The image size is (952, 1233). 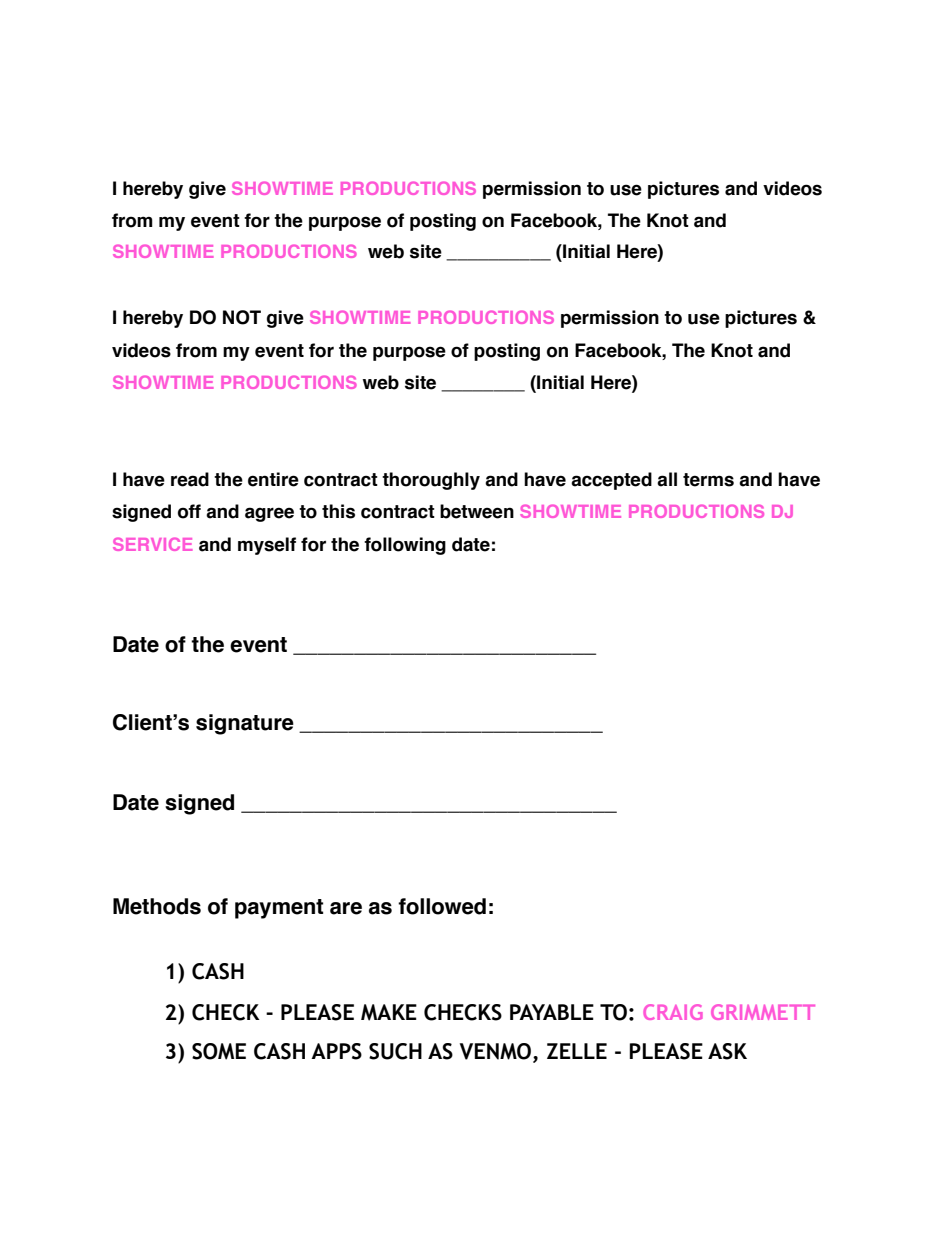 What do you see at coordinates (667, 479) in the document?
I see `all` at bounding box center [667, 479].
